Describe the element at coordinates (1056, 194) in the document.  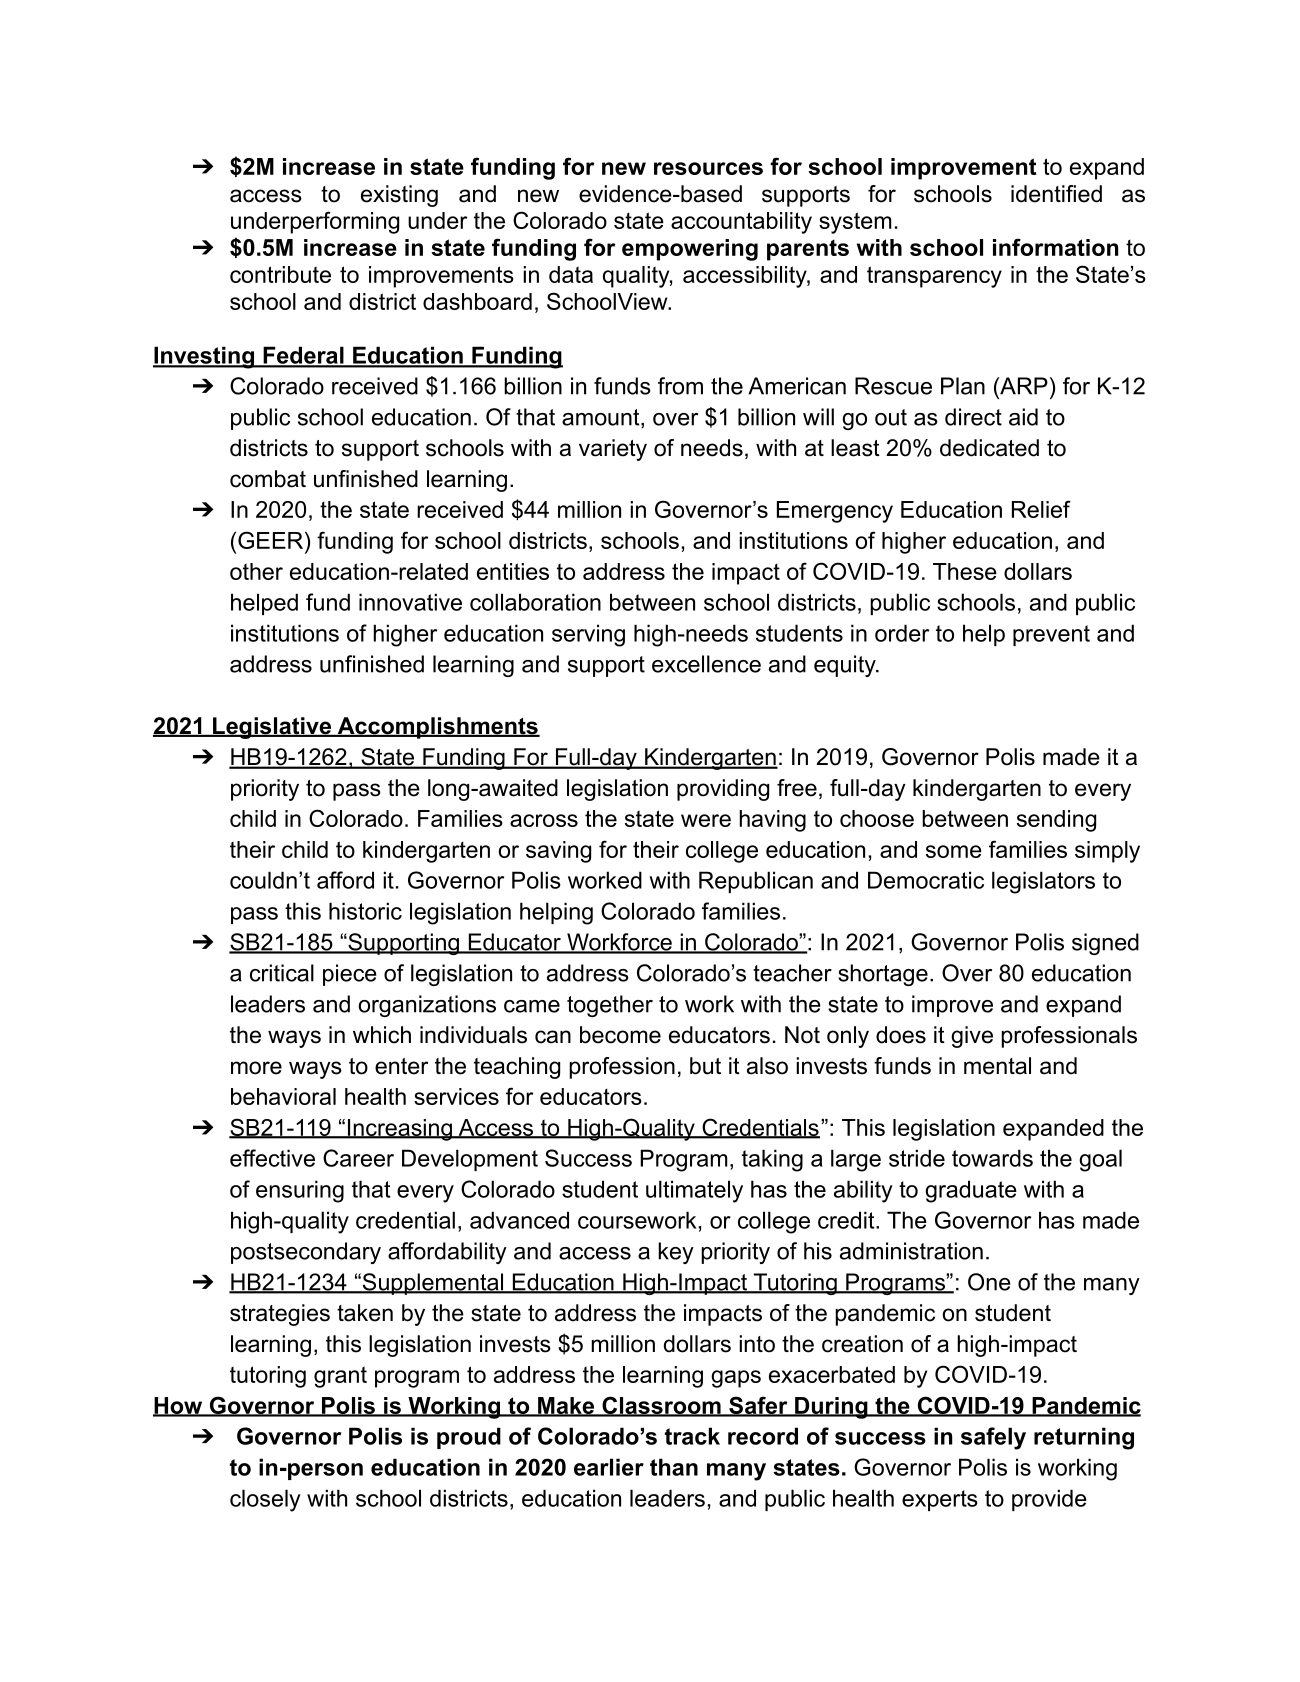
I see `identified` at that location.
